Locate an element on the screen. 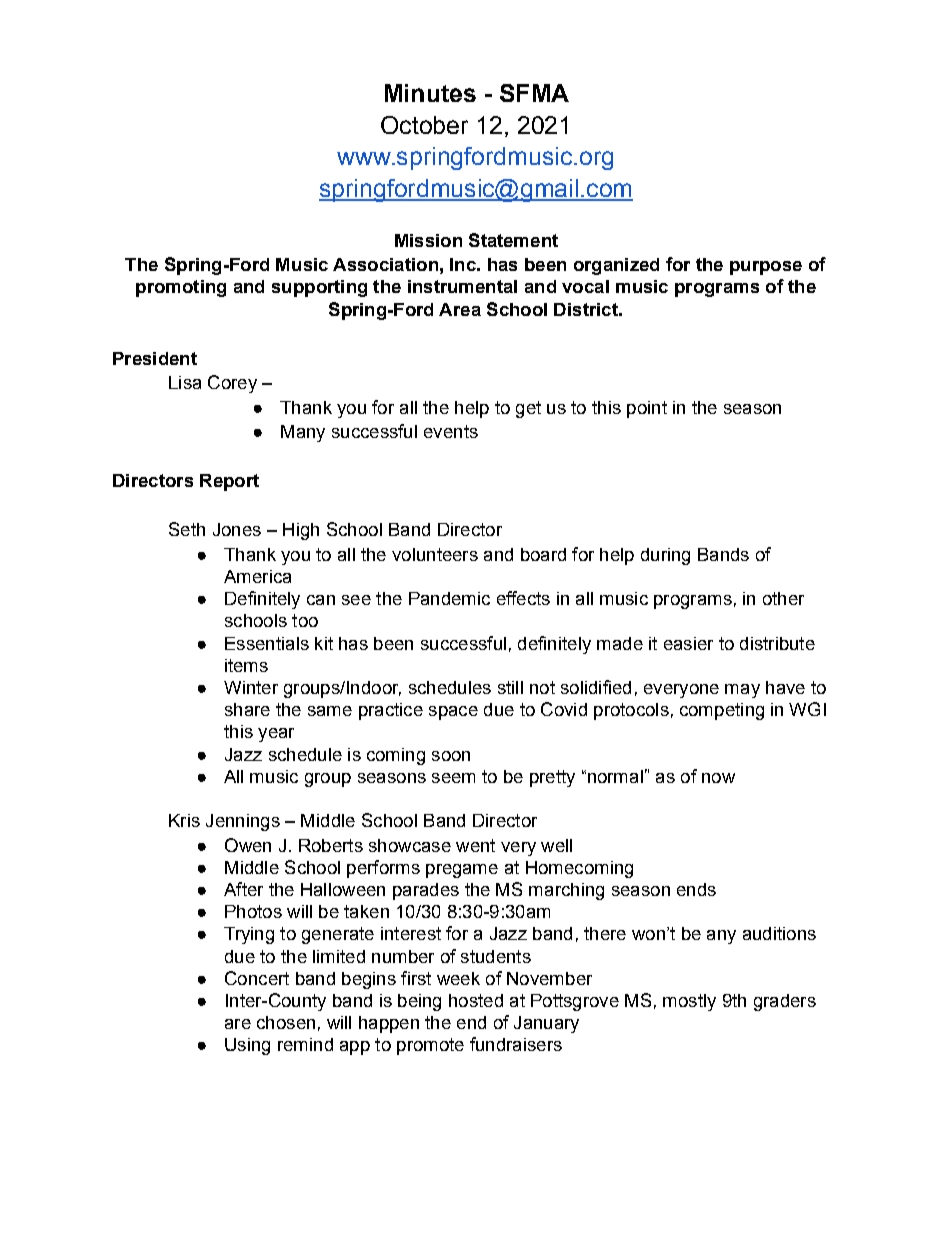 The image size is (952, 1233). October is located at coordinates (424, 125).
